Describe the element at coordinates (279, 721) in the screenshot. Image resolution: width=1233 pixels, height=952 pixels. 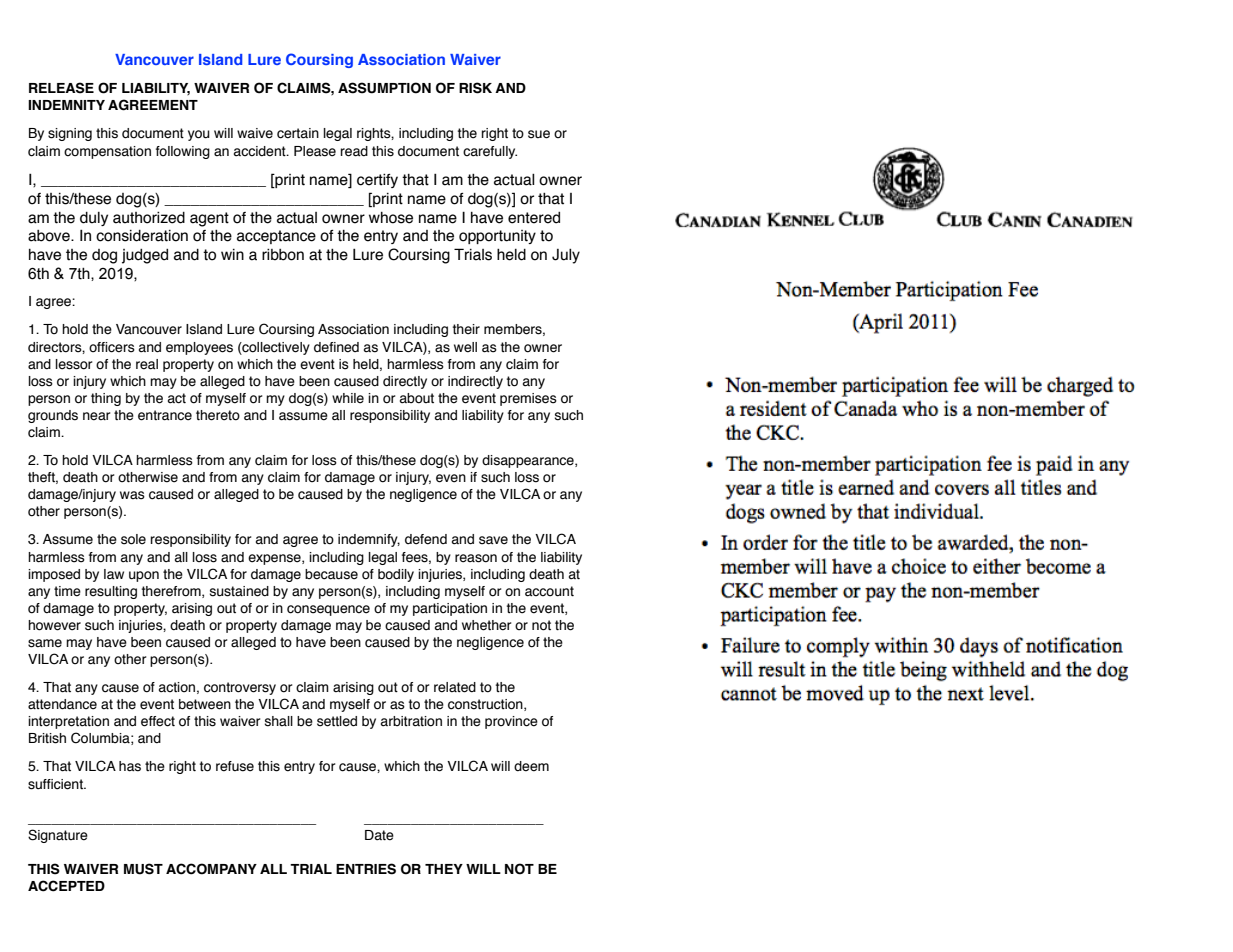
I see `shall` at that location.
